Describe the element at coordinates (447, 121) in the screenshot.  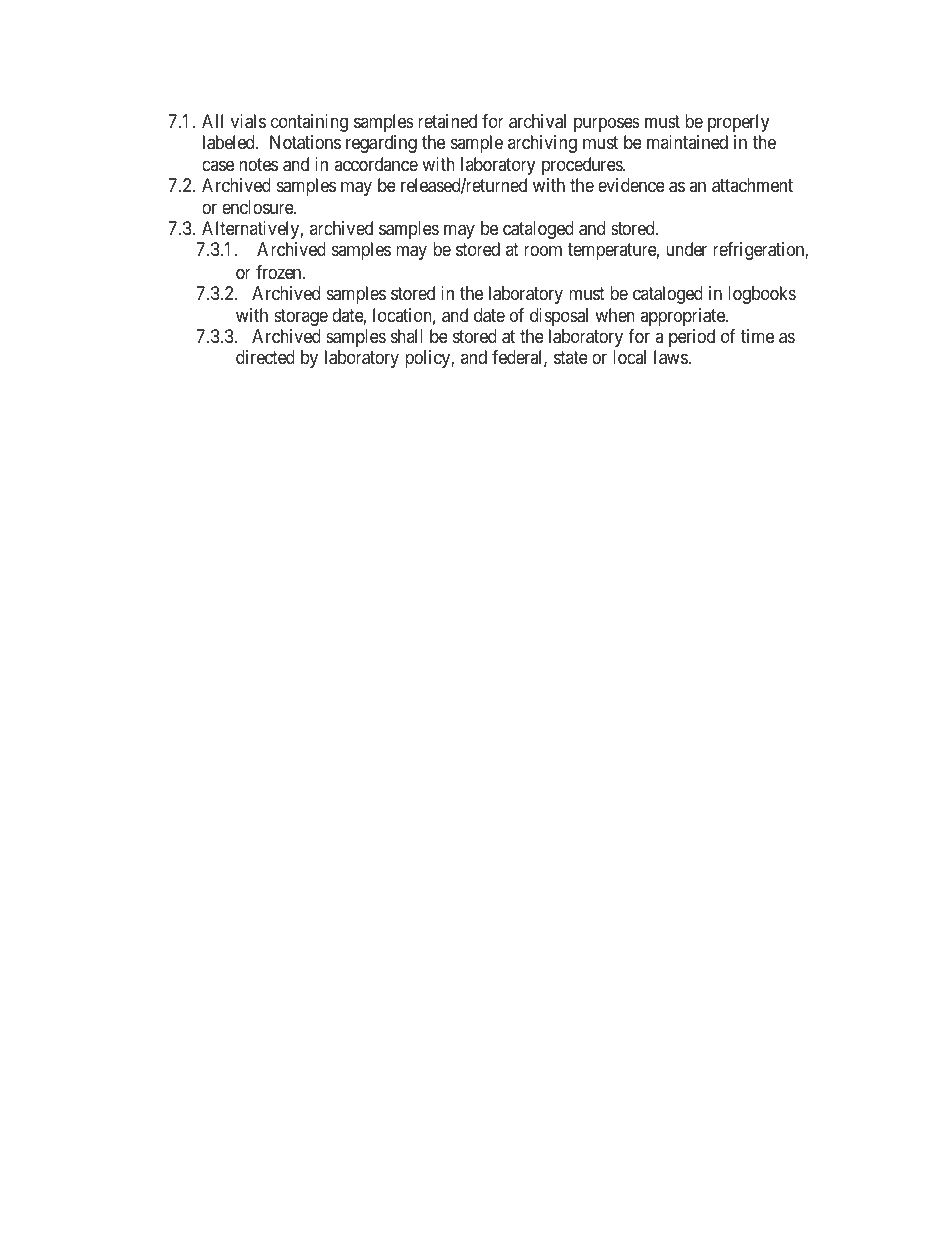
I see `retained` at that location.
